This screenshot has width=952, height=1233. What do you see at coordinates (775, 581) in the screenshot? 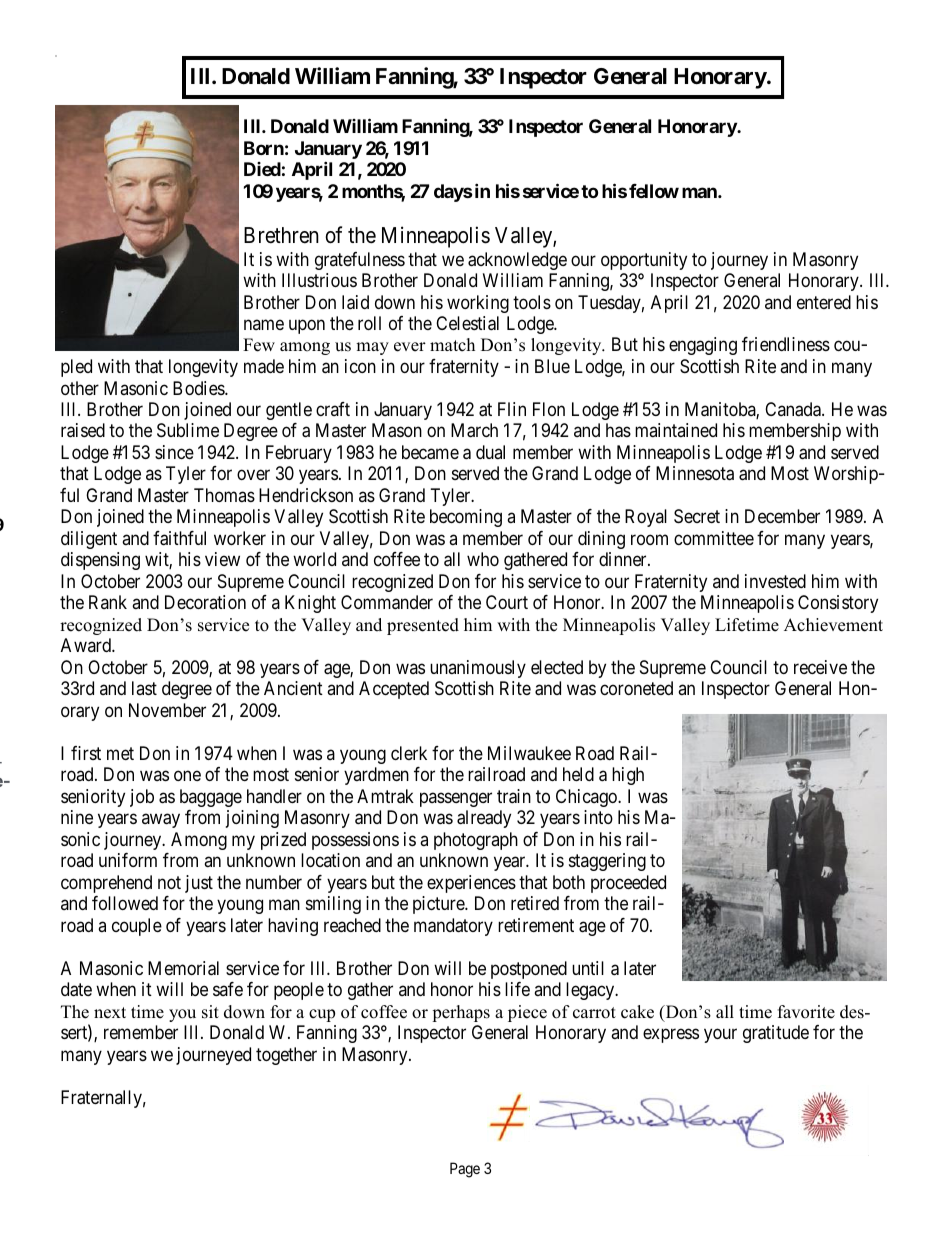
I see `invested` at bounding box center [775, 581].
